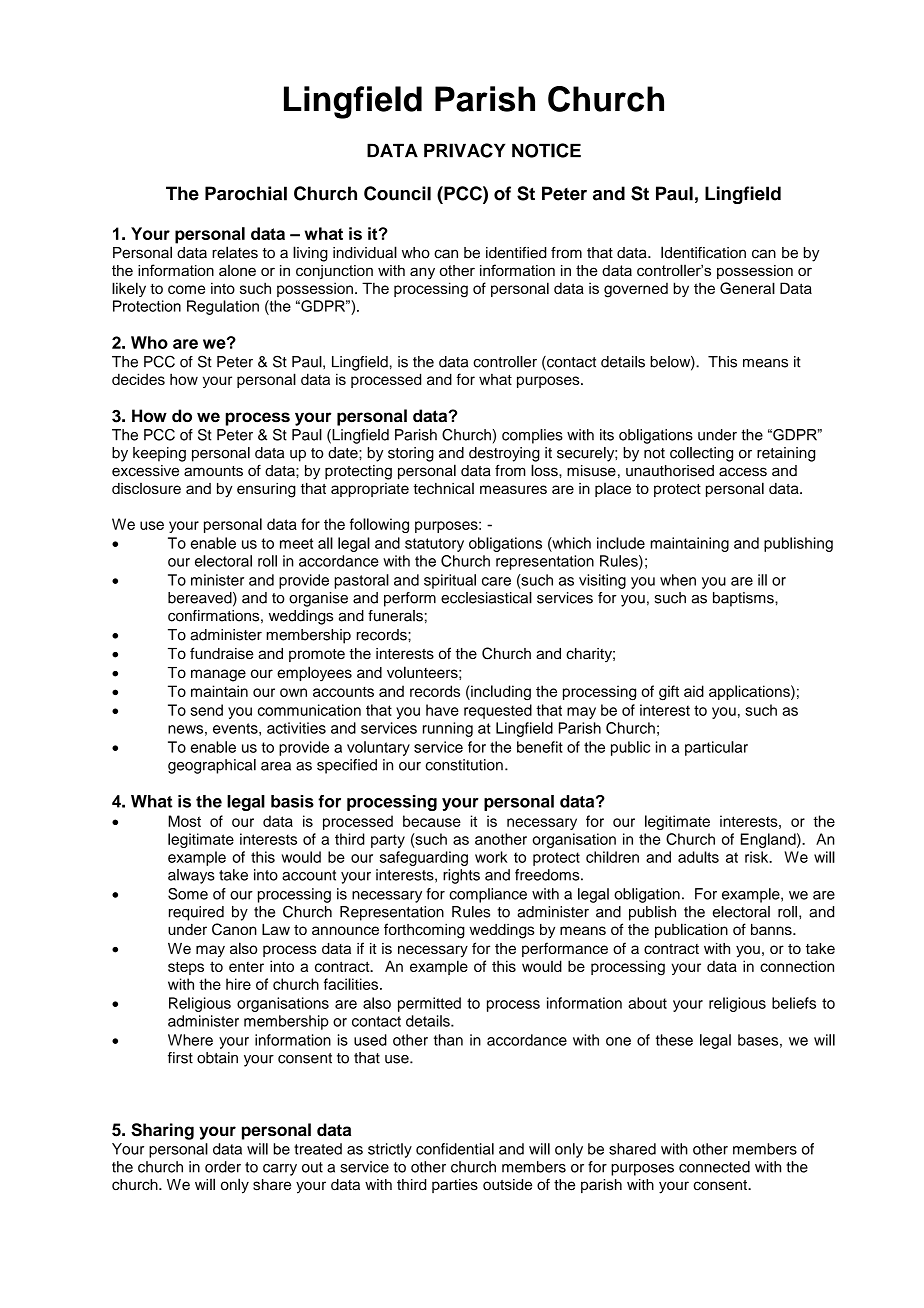 Image resolution: width=924 pixels, height=1308 pixels. Describe the element at coordinates (703, 252) in the document. I see `Identification` at that location.
